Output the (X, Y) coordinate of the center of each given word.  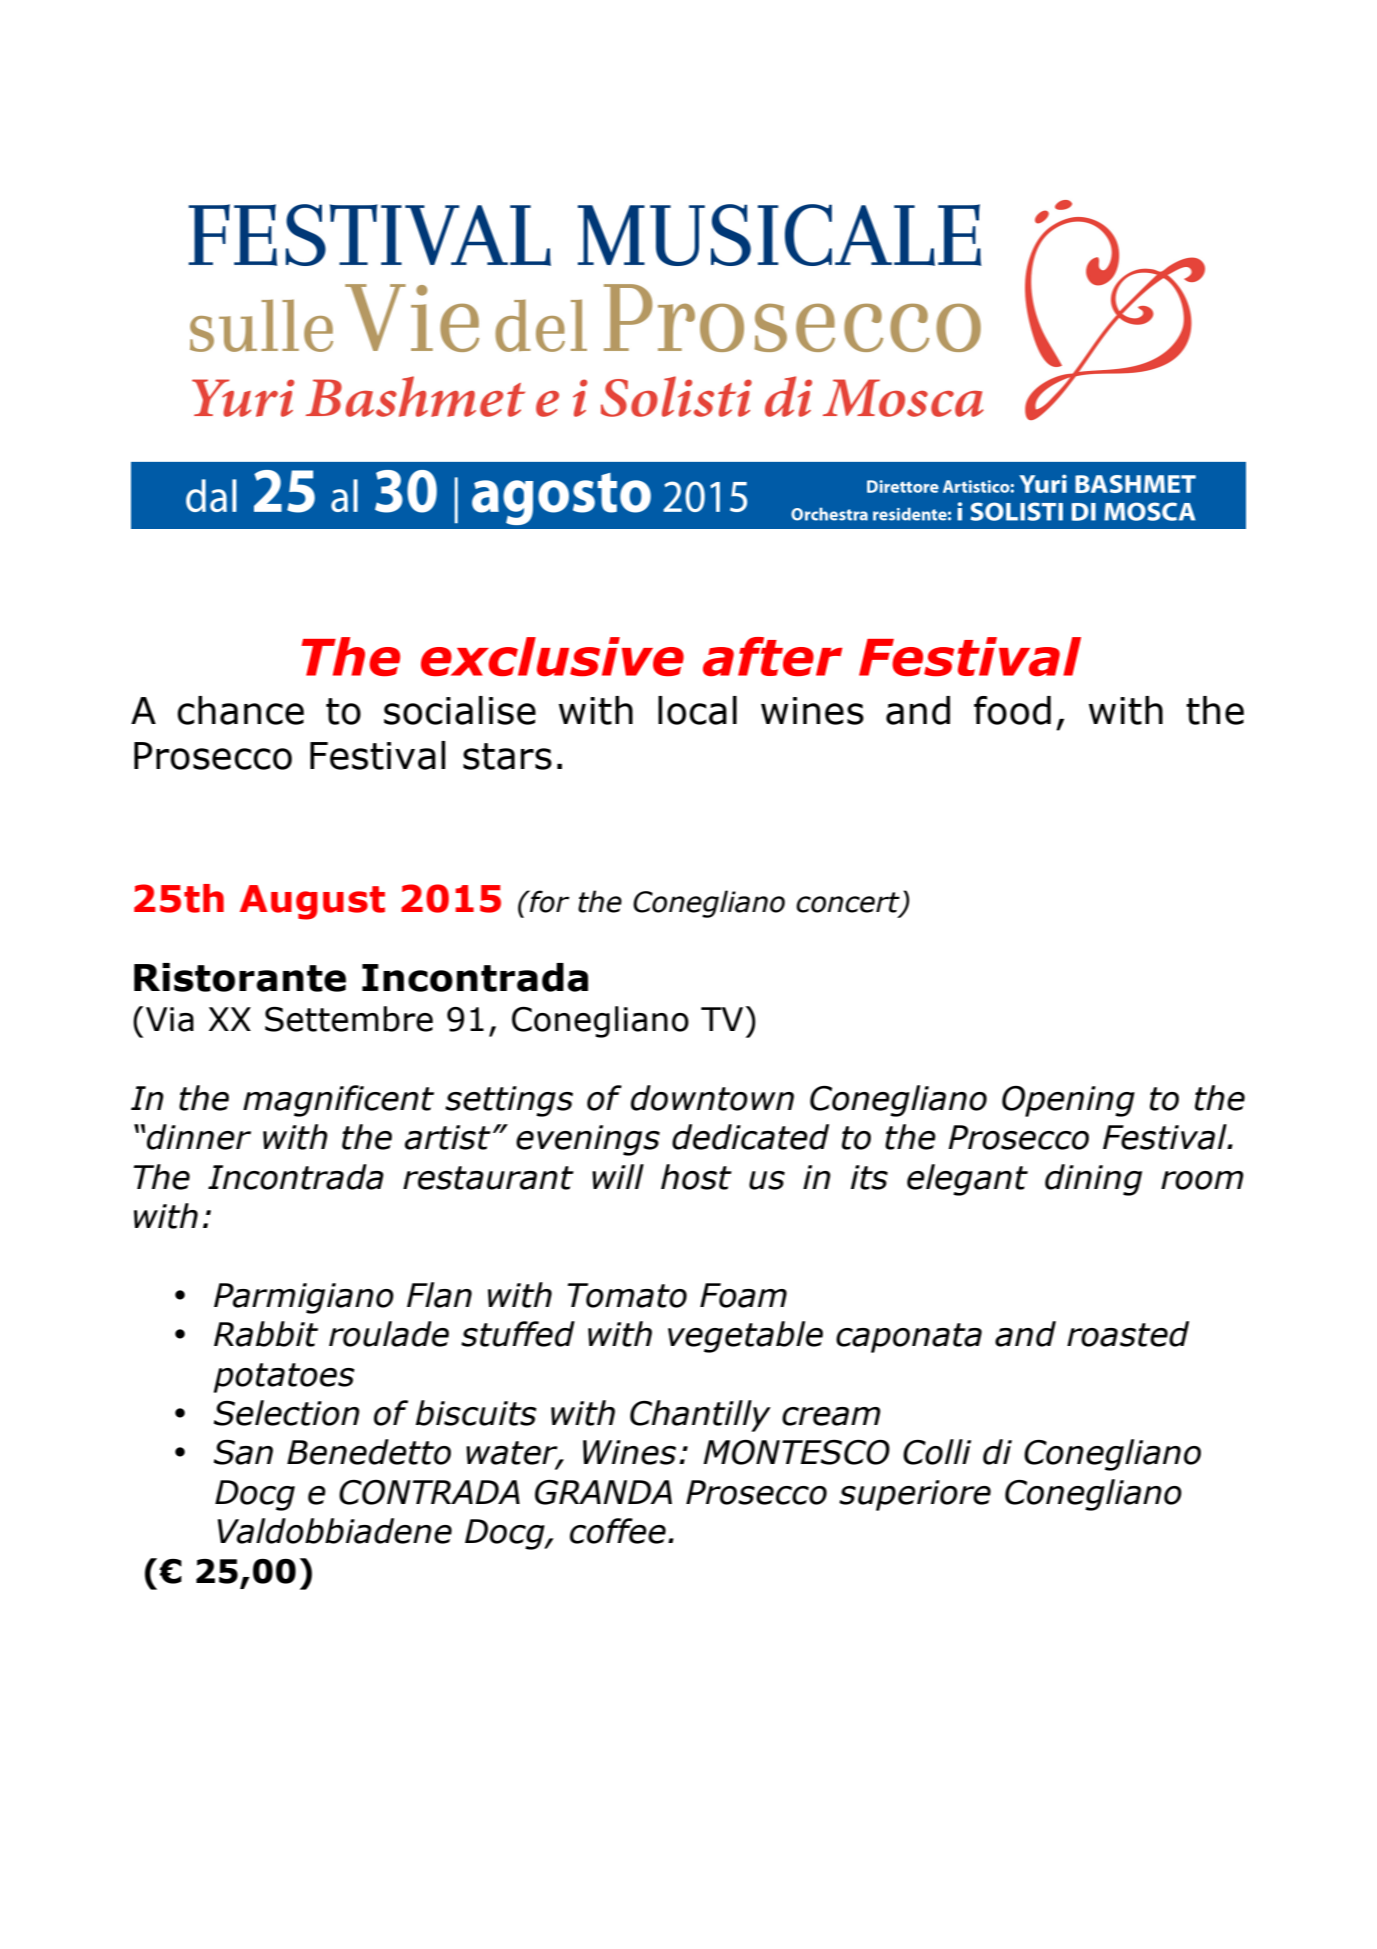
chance (240, 710)
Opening (1068, 1101)
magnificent (338, 1101)
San (243, 1452)
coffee (618, 1531)
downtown (712, 1098)
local (697, 710)
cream (831, 1416)
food (1012, 710)
